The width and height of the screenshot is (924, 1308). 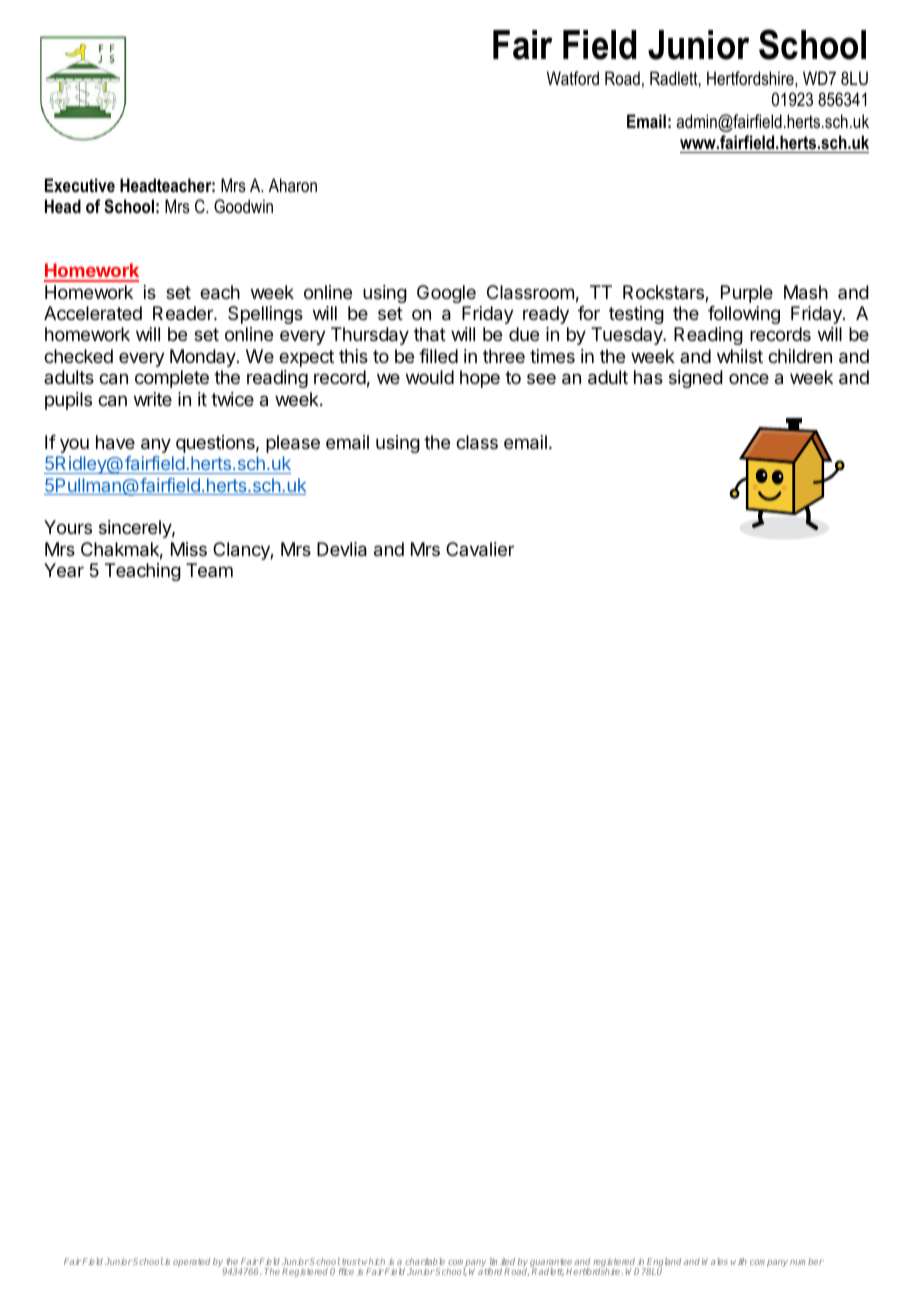 What do you see at coordinates (209, 570) in the screenshot?
I see `Team` at bounding box center [209, 570].
